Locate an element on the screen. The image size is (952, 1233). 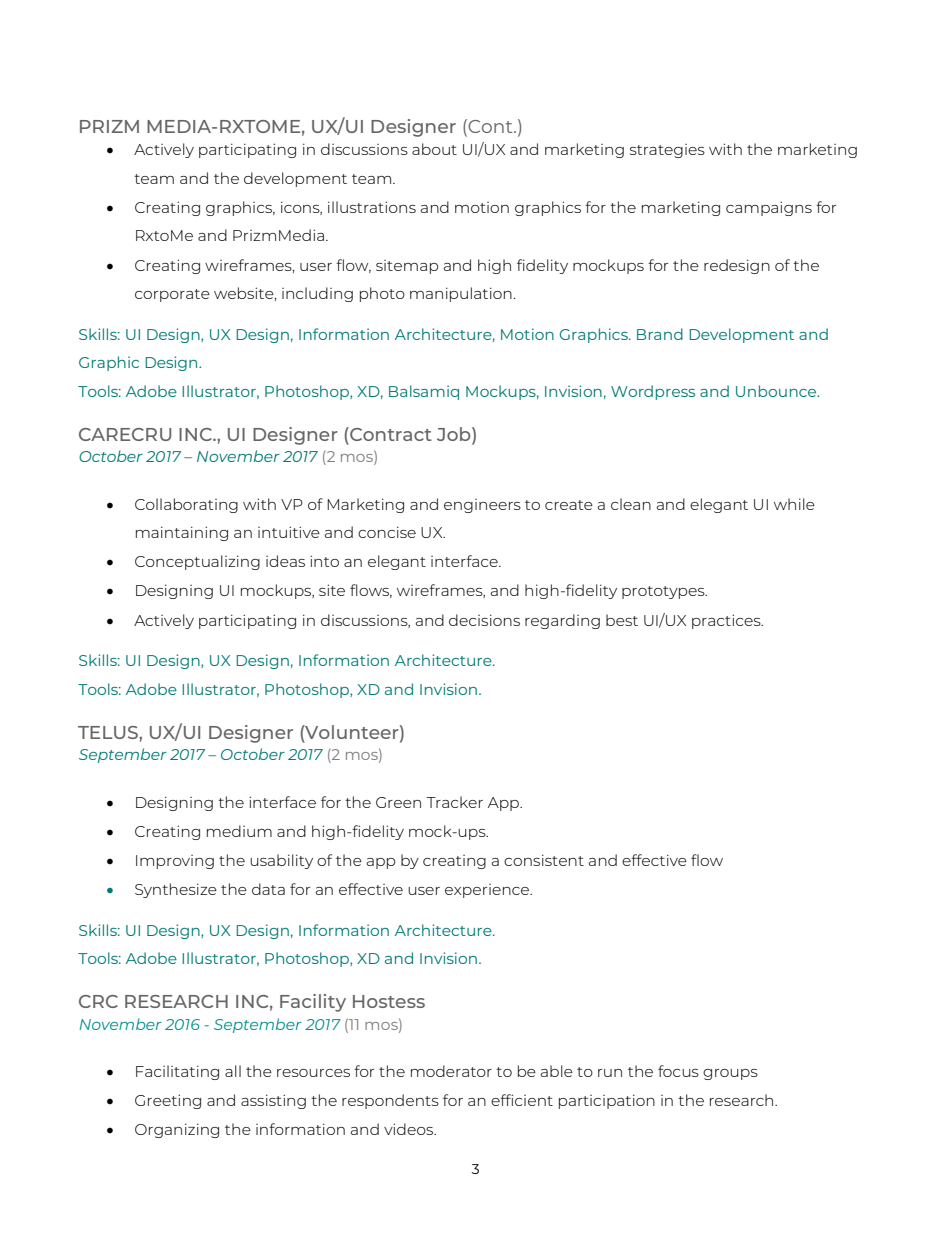
medium is located at coordinates (239, 831).
